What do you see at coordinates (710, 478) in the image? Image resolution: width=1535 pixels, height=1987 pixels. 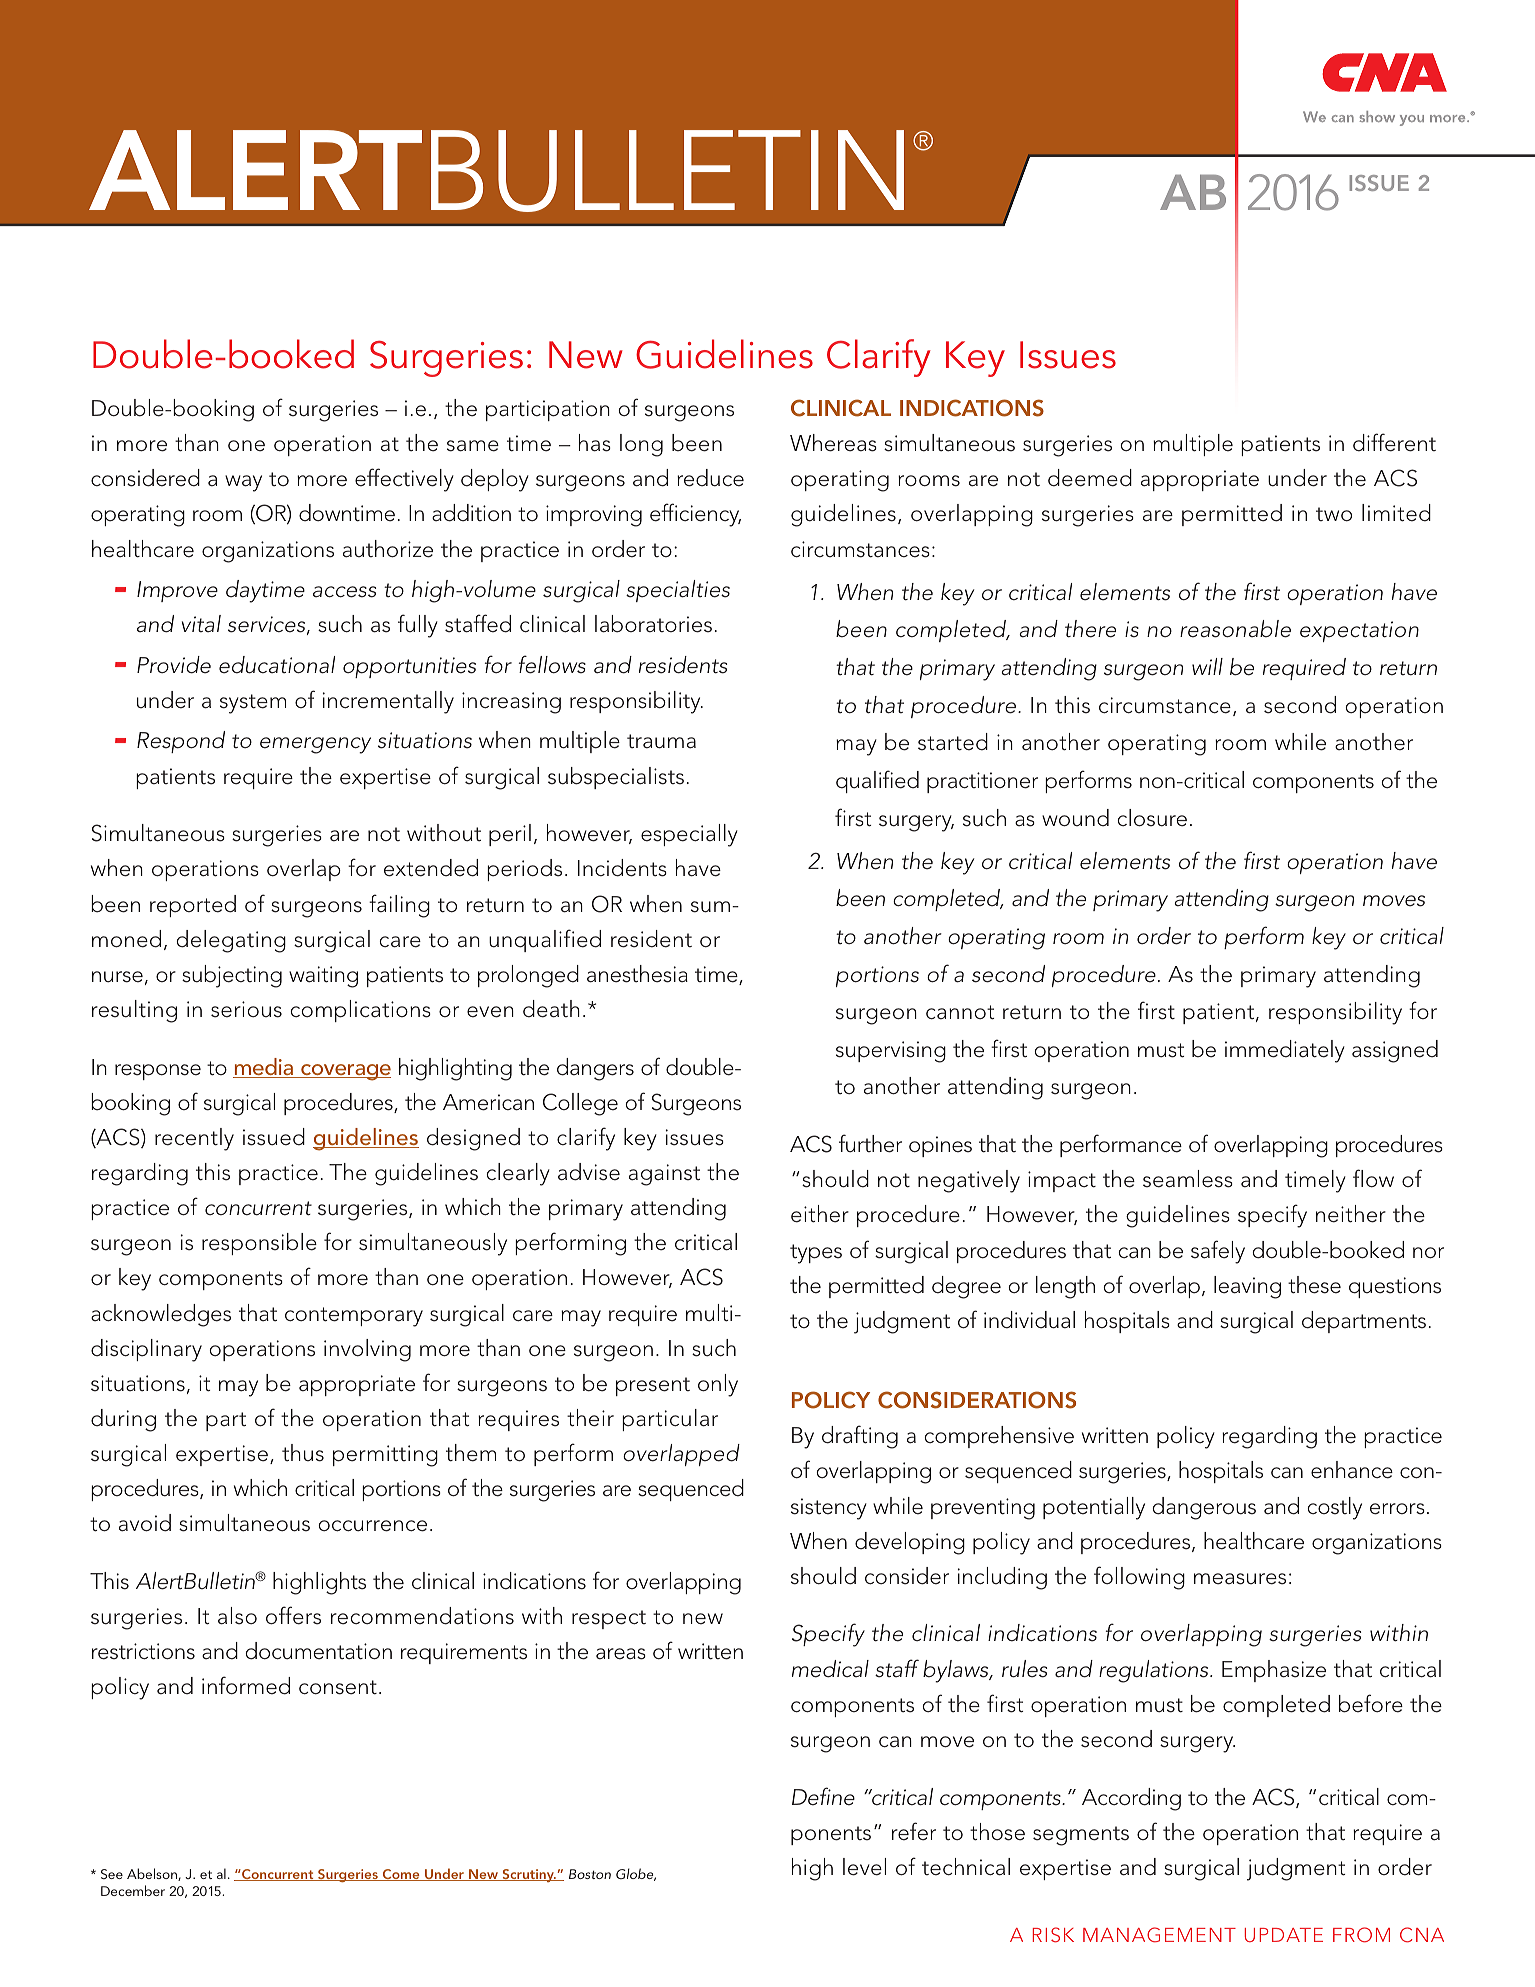 I see `reduce` at bounding box center [710, 478].
